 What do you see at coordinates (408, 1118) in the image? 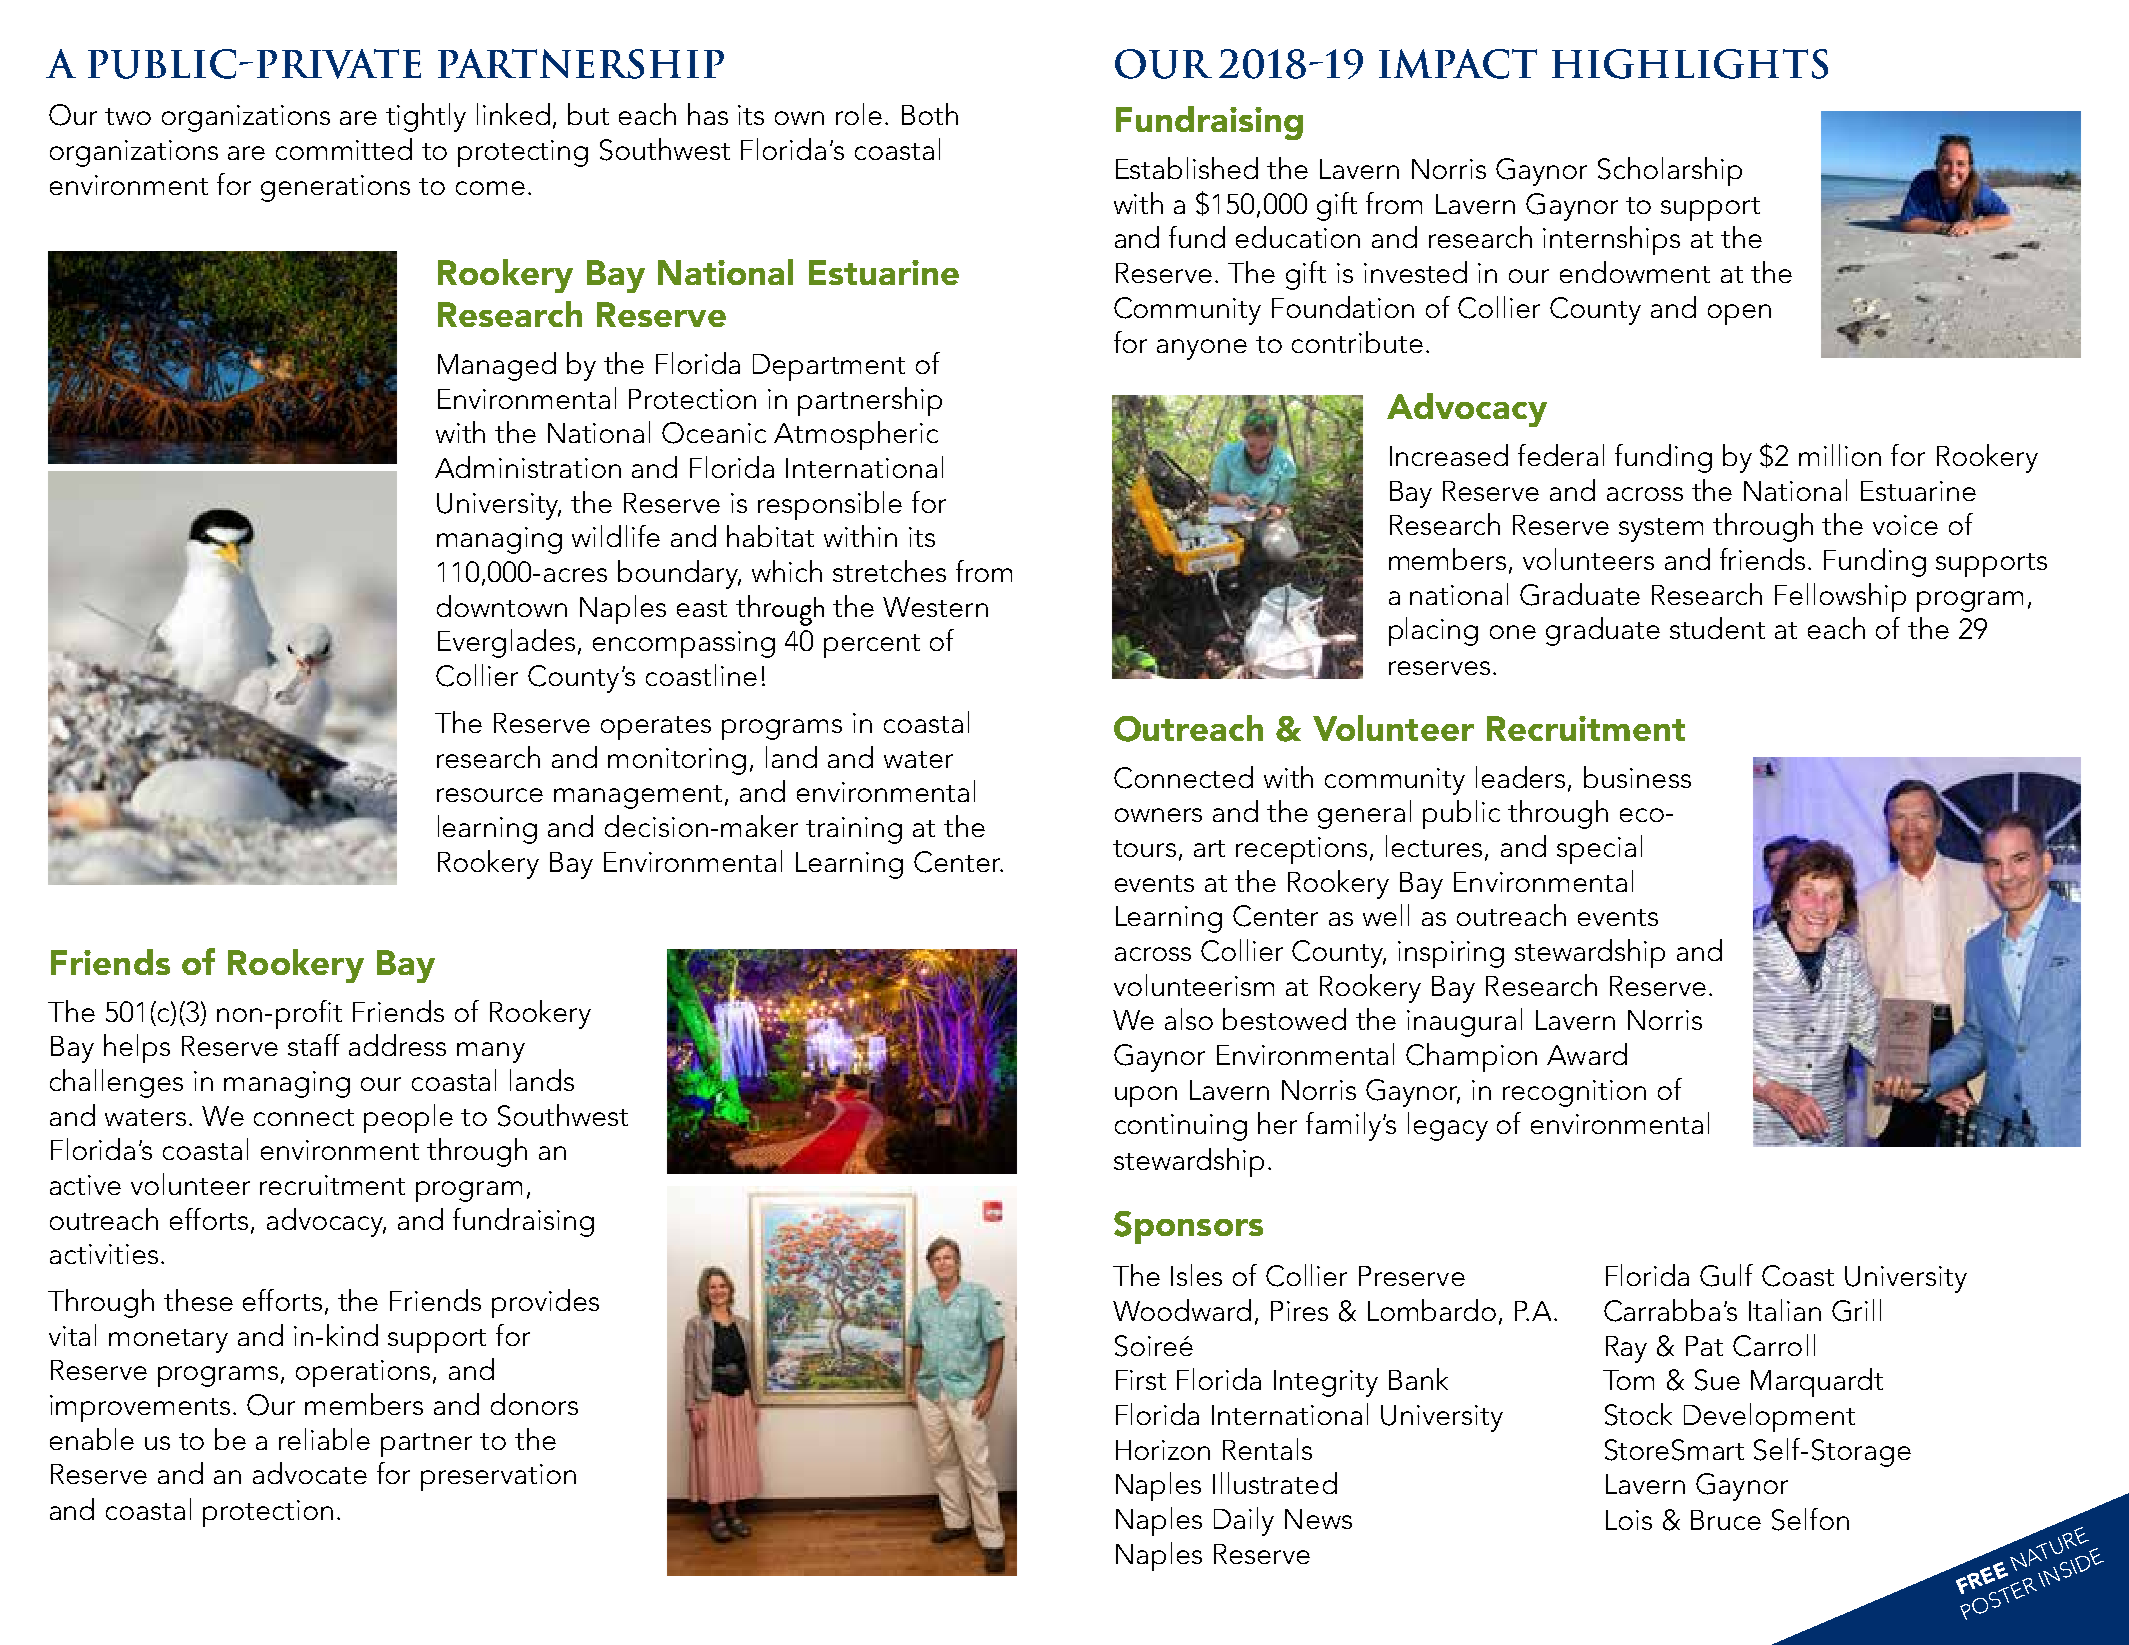
I see `people` at bounding box center [408, 1118].
